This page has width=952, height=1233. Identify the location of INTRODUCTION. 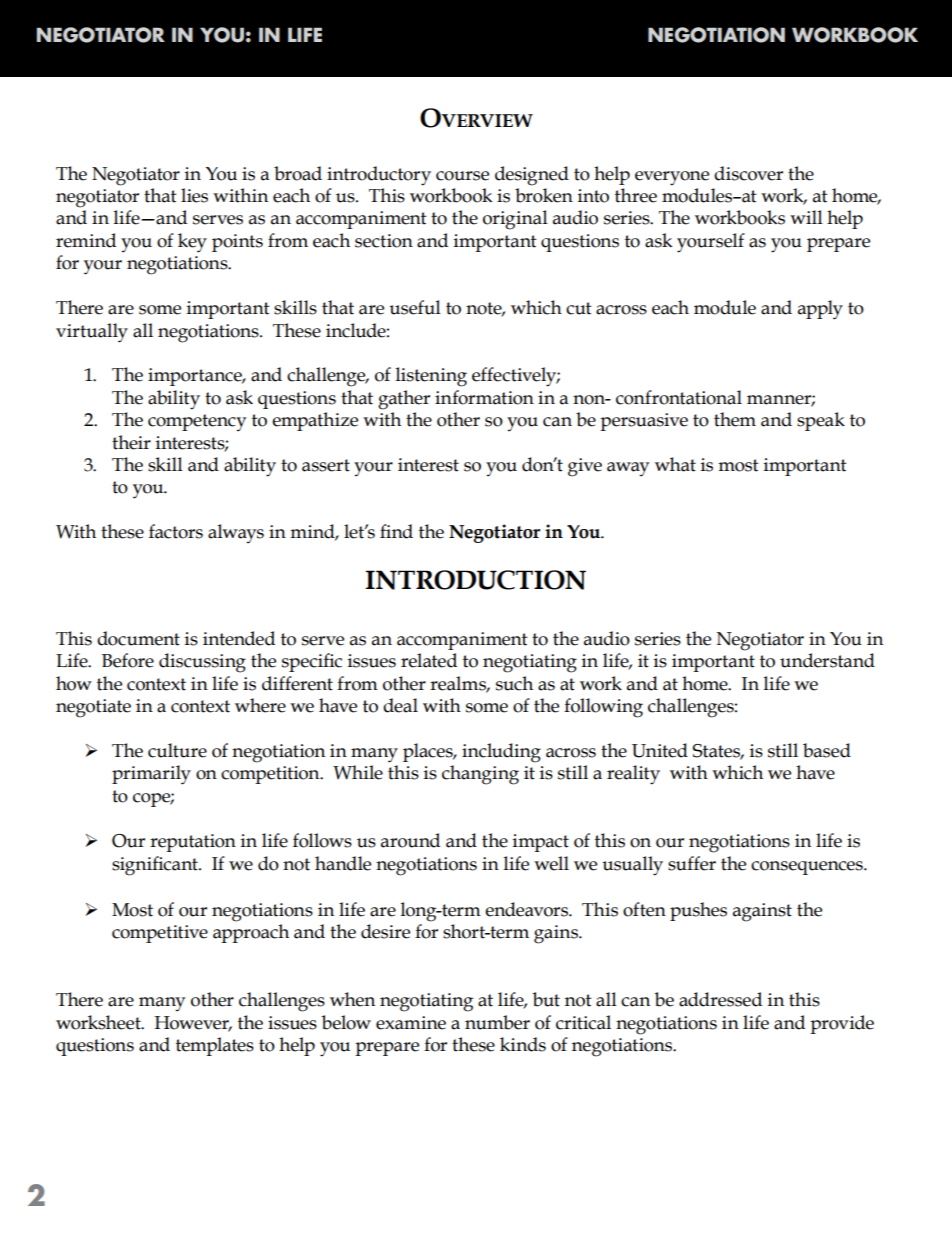
(475, 580).
